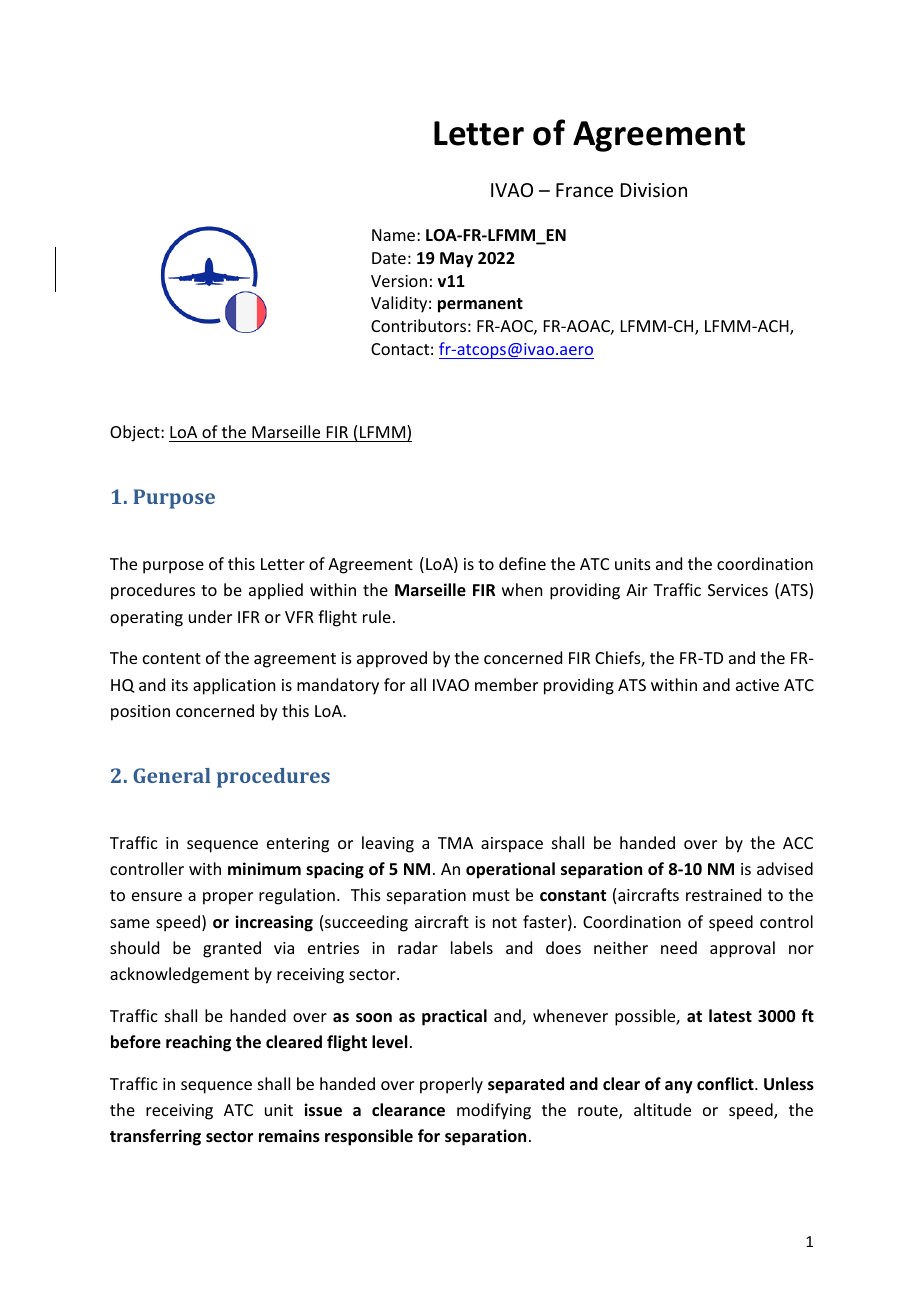  Describe the element at coordinates (389, 258) in the screenshot. I see `Date` at that location.
